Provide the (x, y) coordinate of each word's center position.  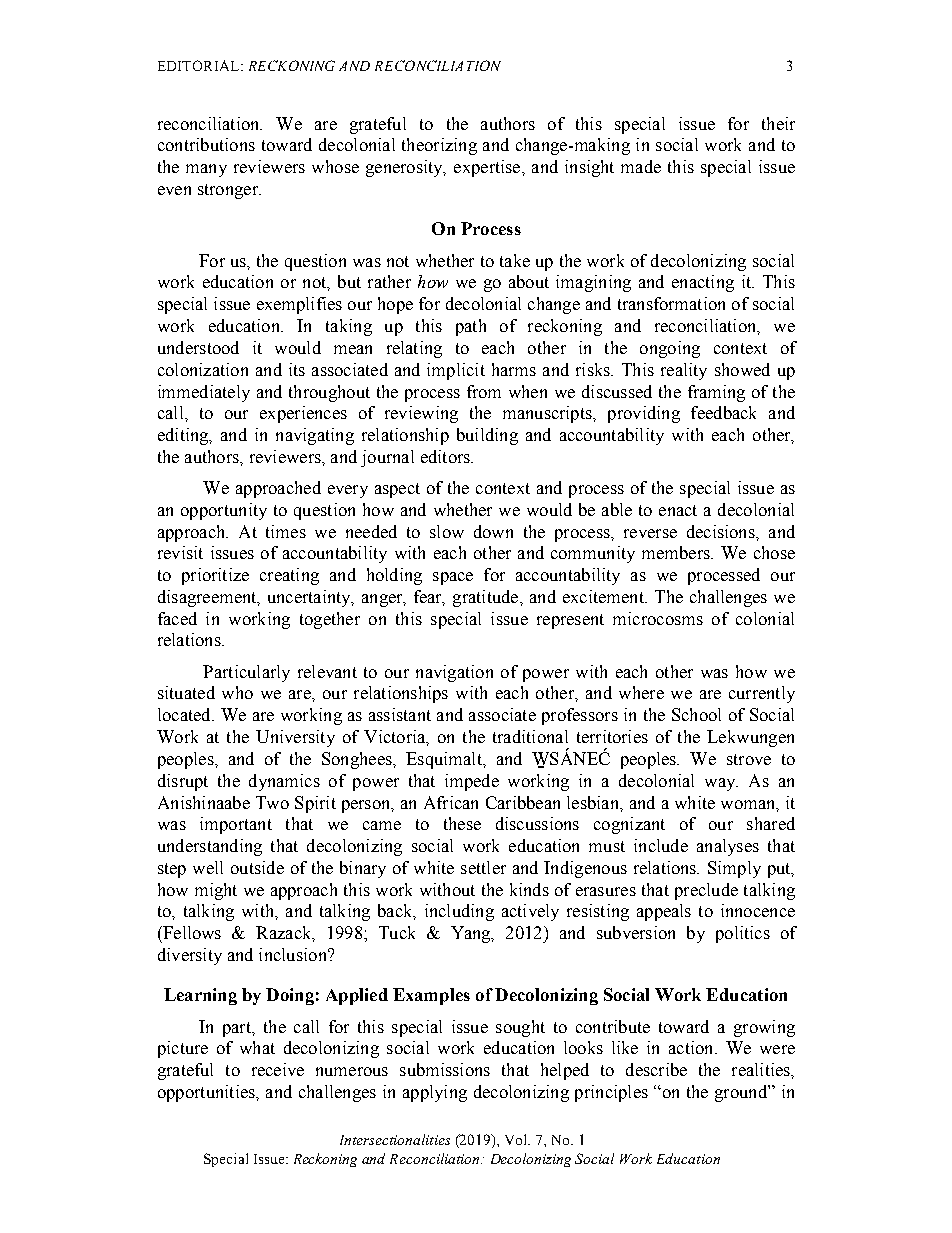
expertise (488, 168)
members (677, 552)
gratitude (487, 598)
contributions (206, 144)
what (257, 1047)
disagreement (208, 598)
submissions (445, 1069)
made (641, 166)
